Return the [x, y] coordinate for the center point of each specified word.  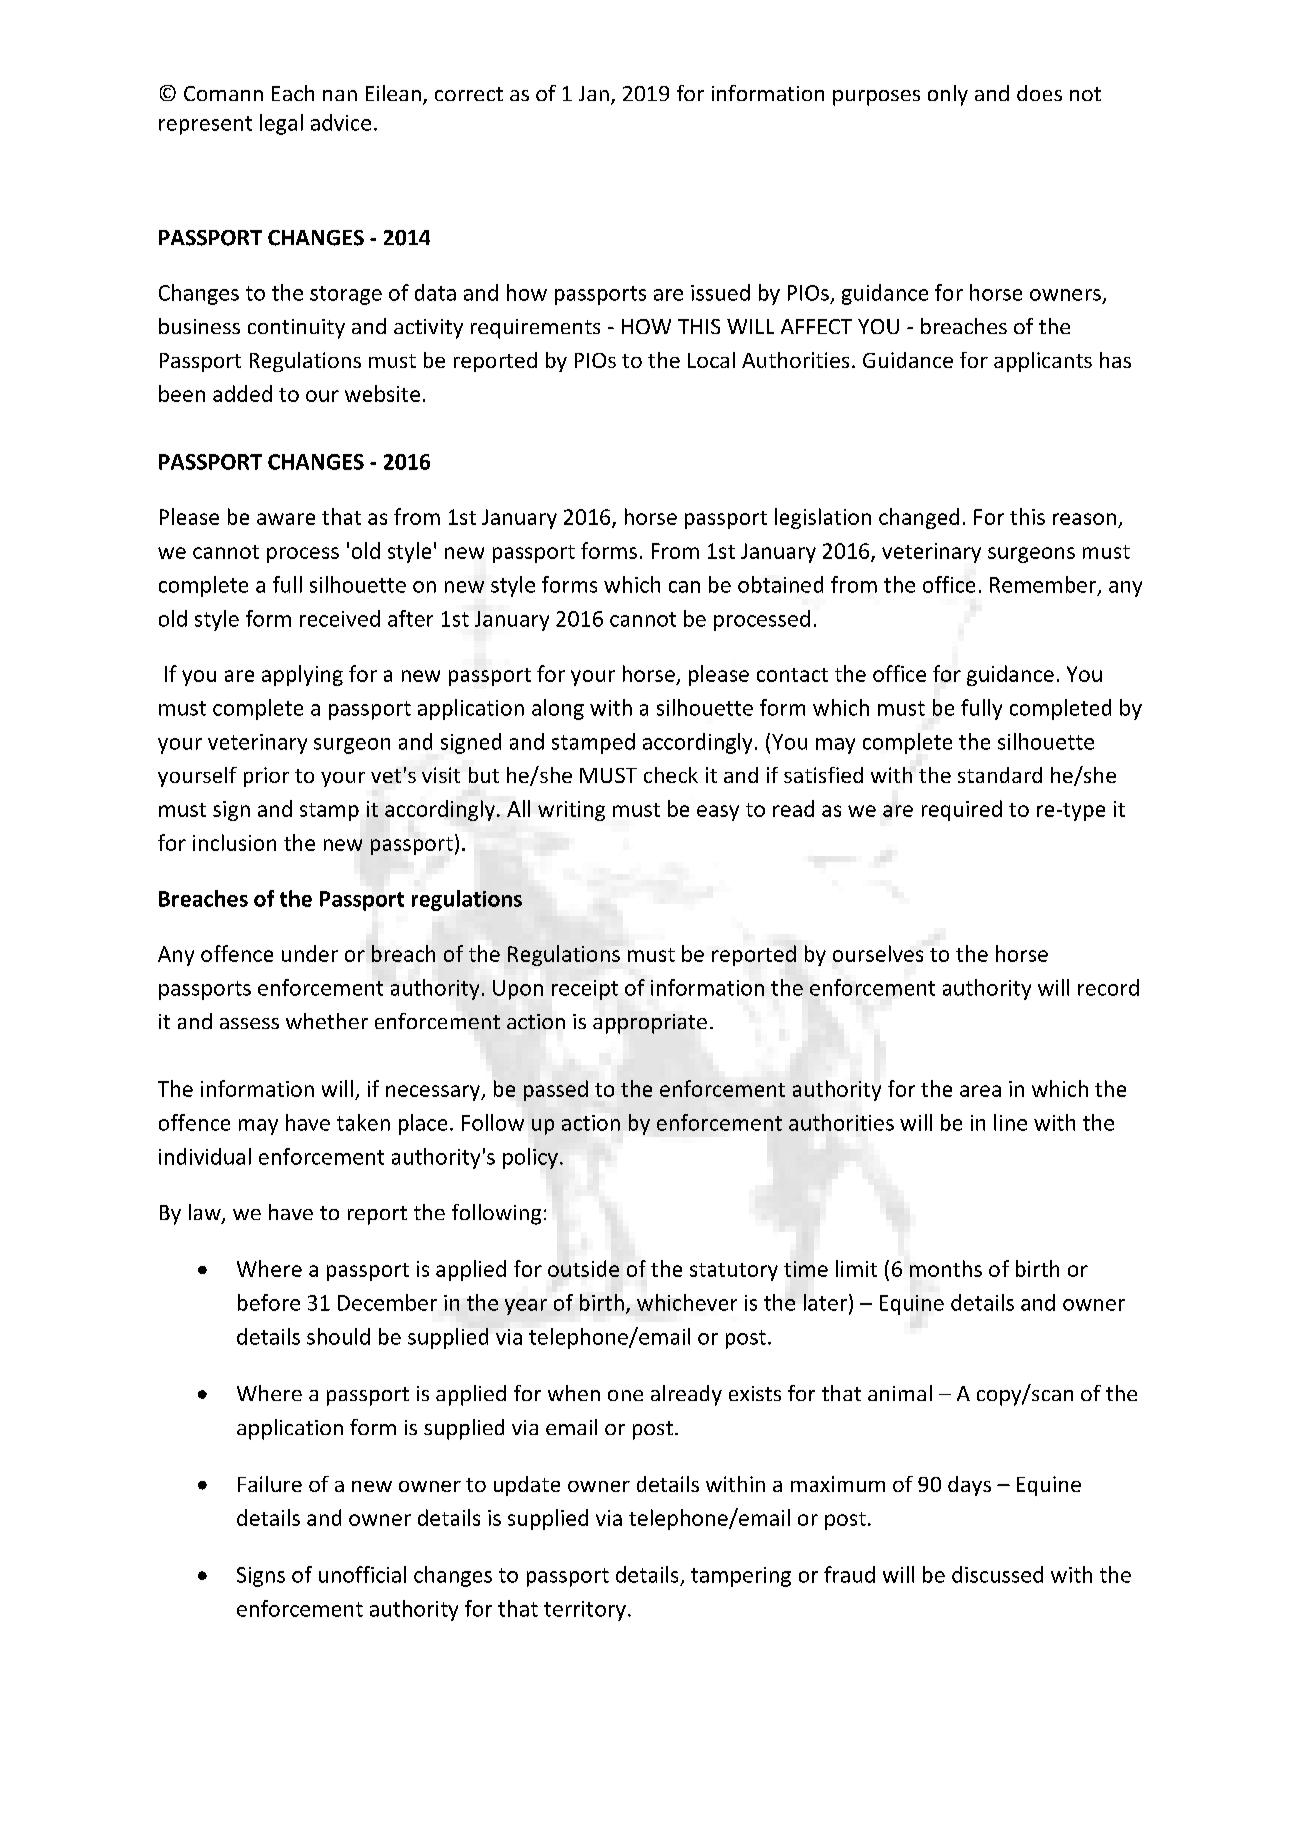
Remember [1044, 585]
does [1039, 93]
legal [281, 124]
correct [469, 94]
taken [363, 1122]
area [980, 1091]
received [340, 618]
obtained [780, 584]
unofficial [362, 1574]
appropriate [650, 1024]
